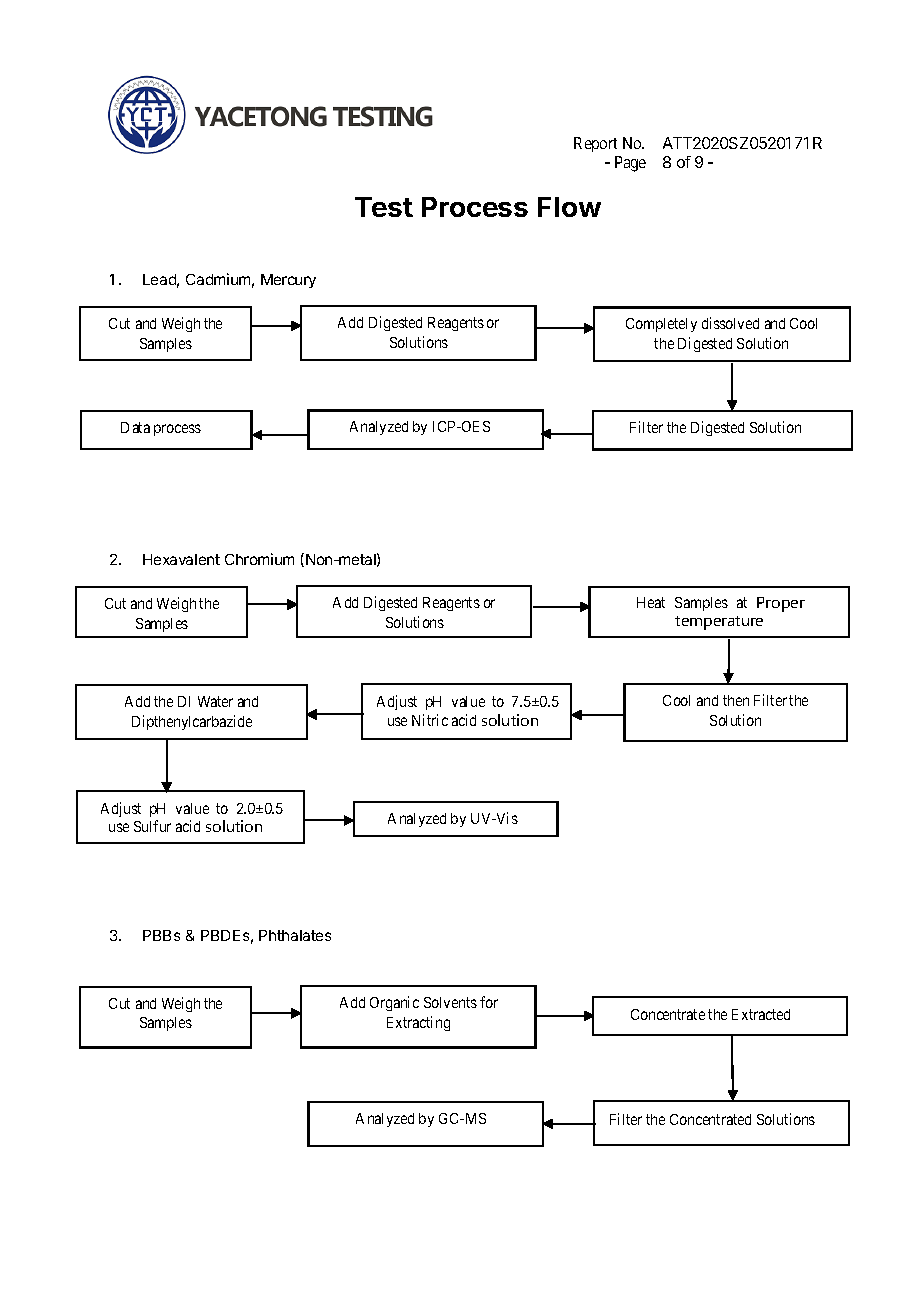 The image size is (924, 1308). What do you see at coordinates (384, 207) in the document?
I see `Test` at bounding box center [384, 207].
